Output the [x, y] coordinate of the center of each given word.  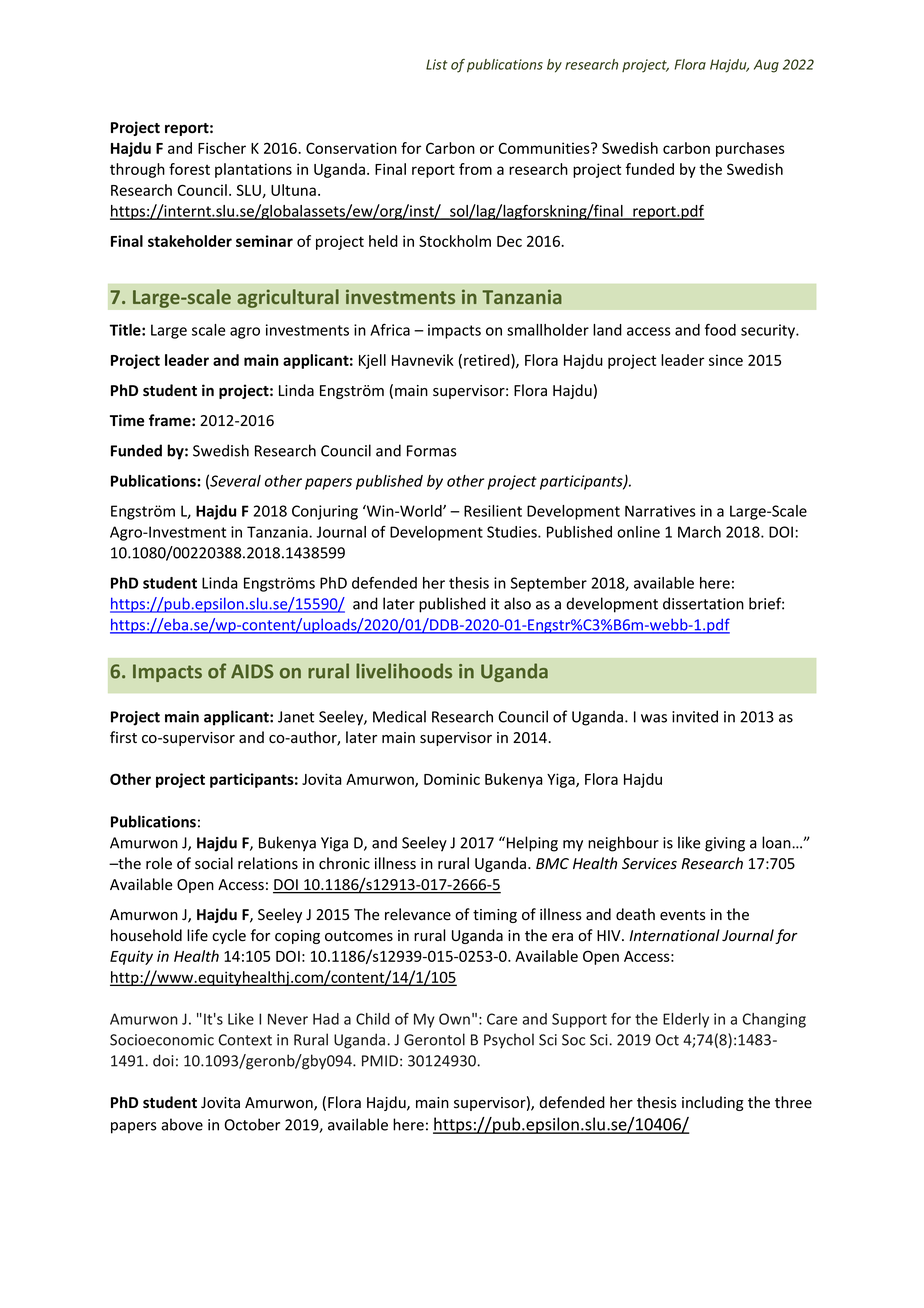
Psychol [509, 1041]
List [437, 64]
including [713, 1103]
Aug [766, 66]
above [182, 1124]
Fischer [222, 148]
